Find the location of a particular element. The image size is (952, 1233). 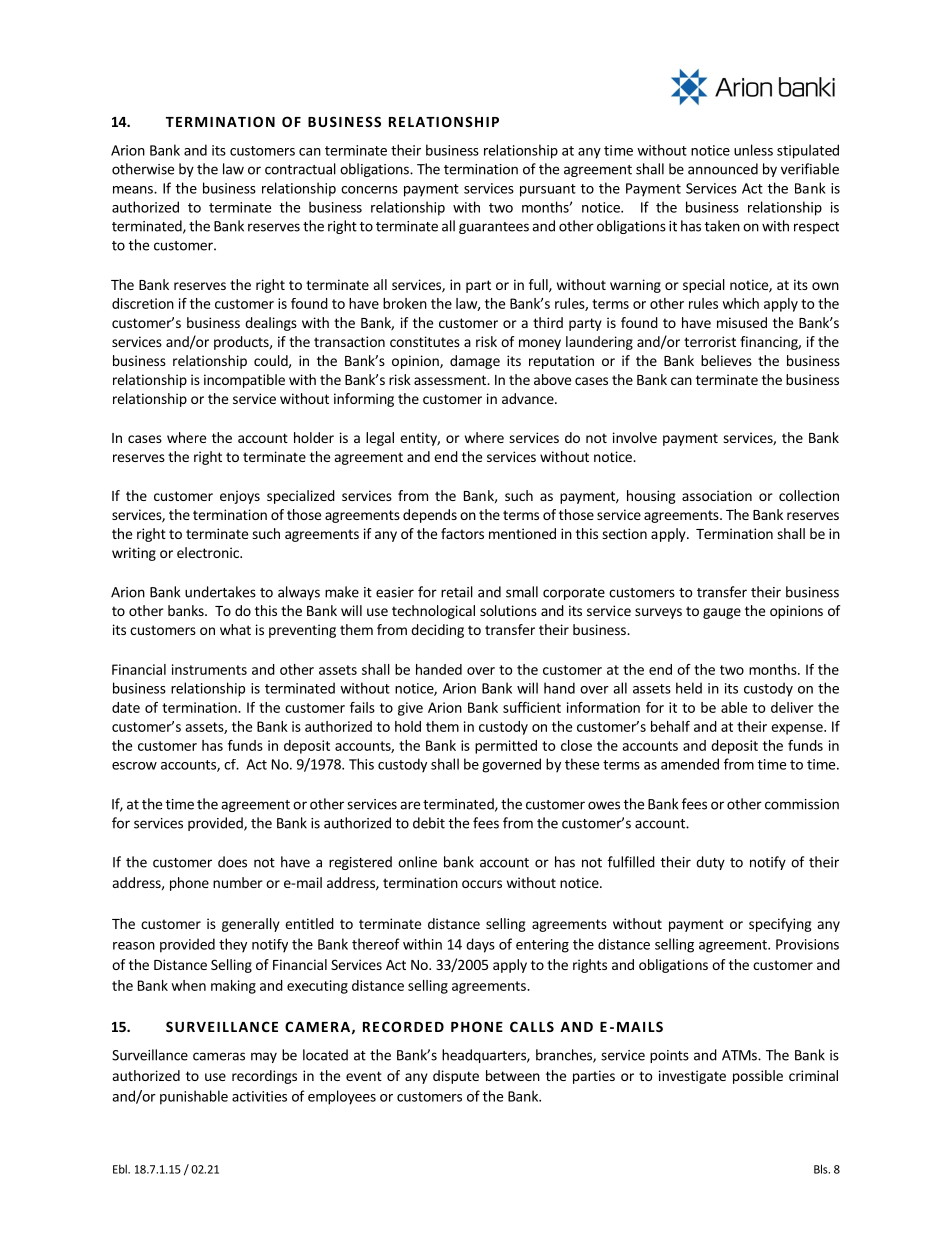

recordings is located at coordinates (264, 1077).
